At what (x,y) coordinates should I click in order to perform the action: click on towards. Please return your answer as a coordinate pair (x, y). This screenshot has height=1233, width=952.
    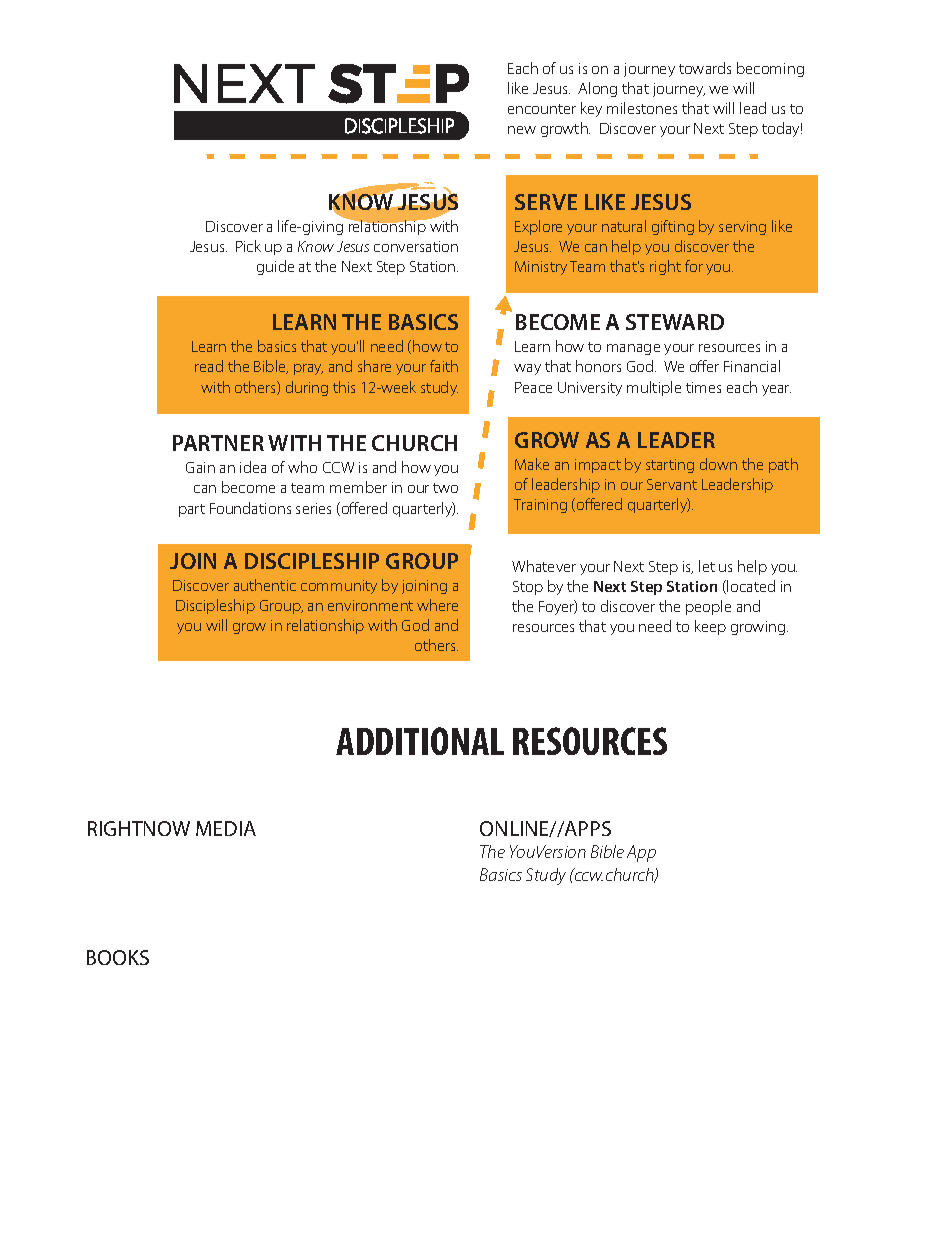
    Looking at the image, I should click on (705, 68).
